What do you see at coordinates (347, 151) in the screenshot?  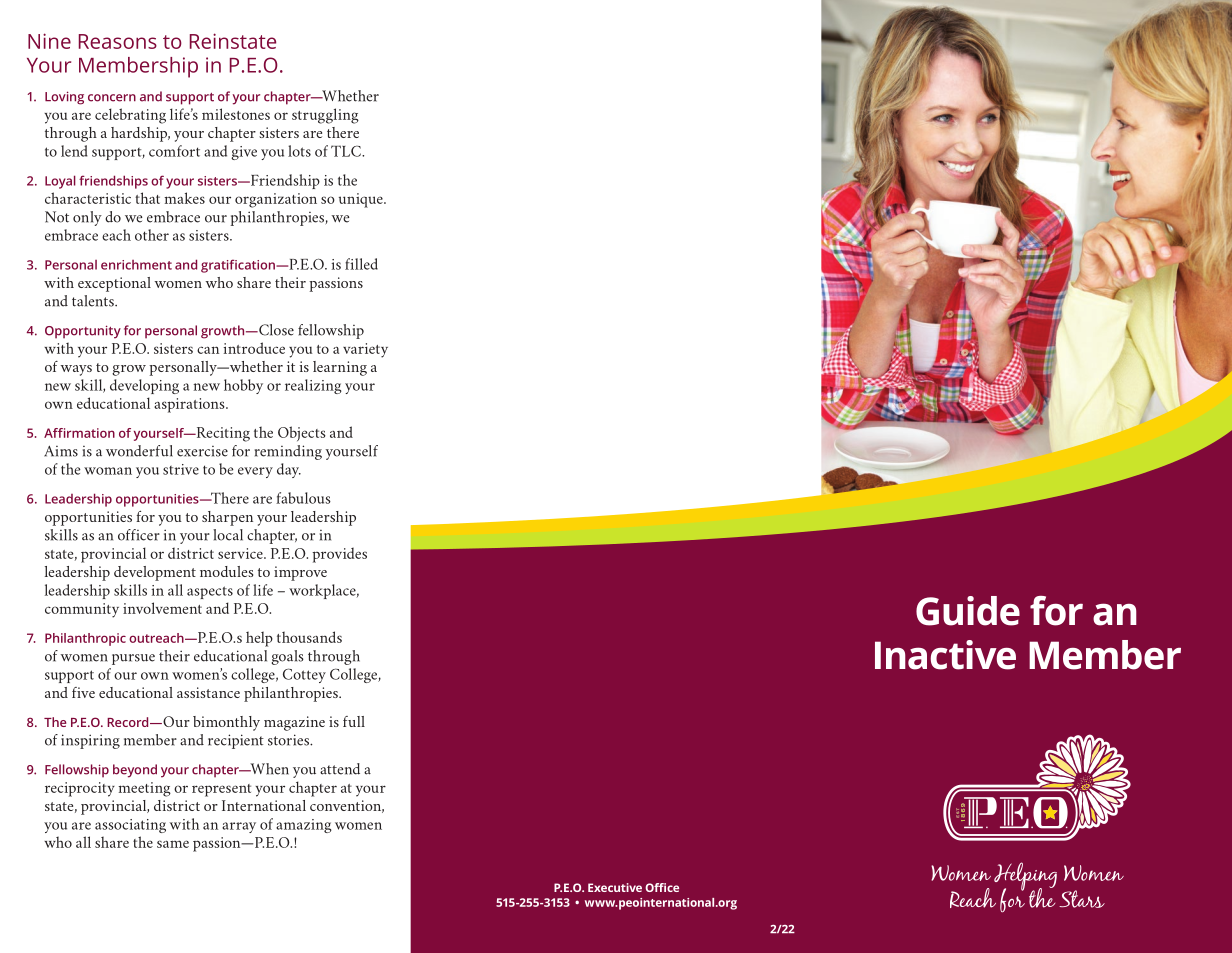 I see `TLC` at bounding box center [347, 151].
